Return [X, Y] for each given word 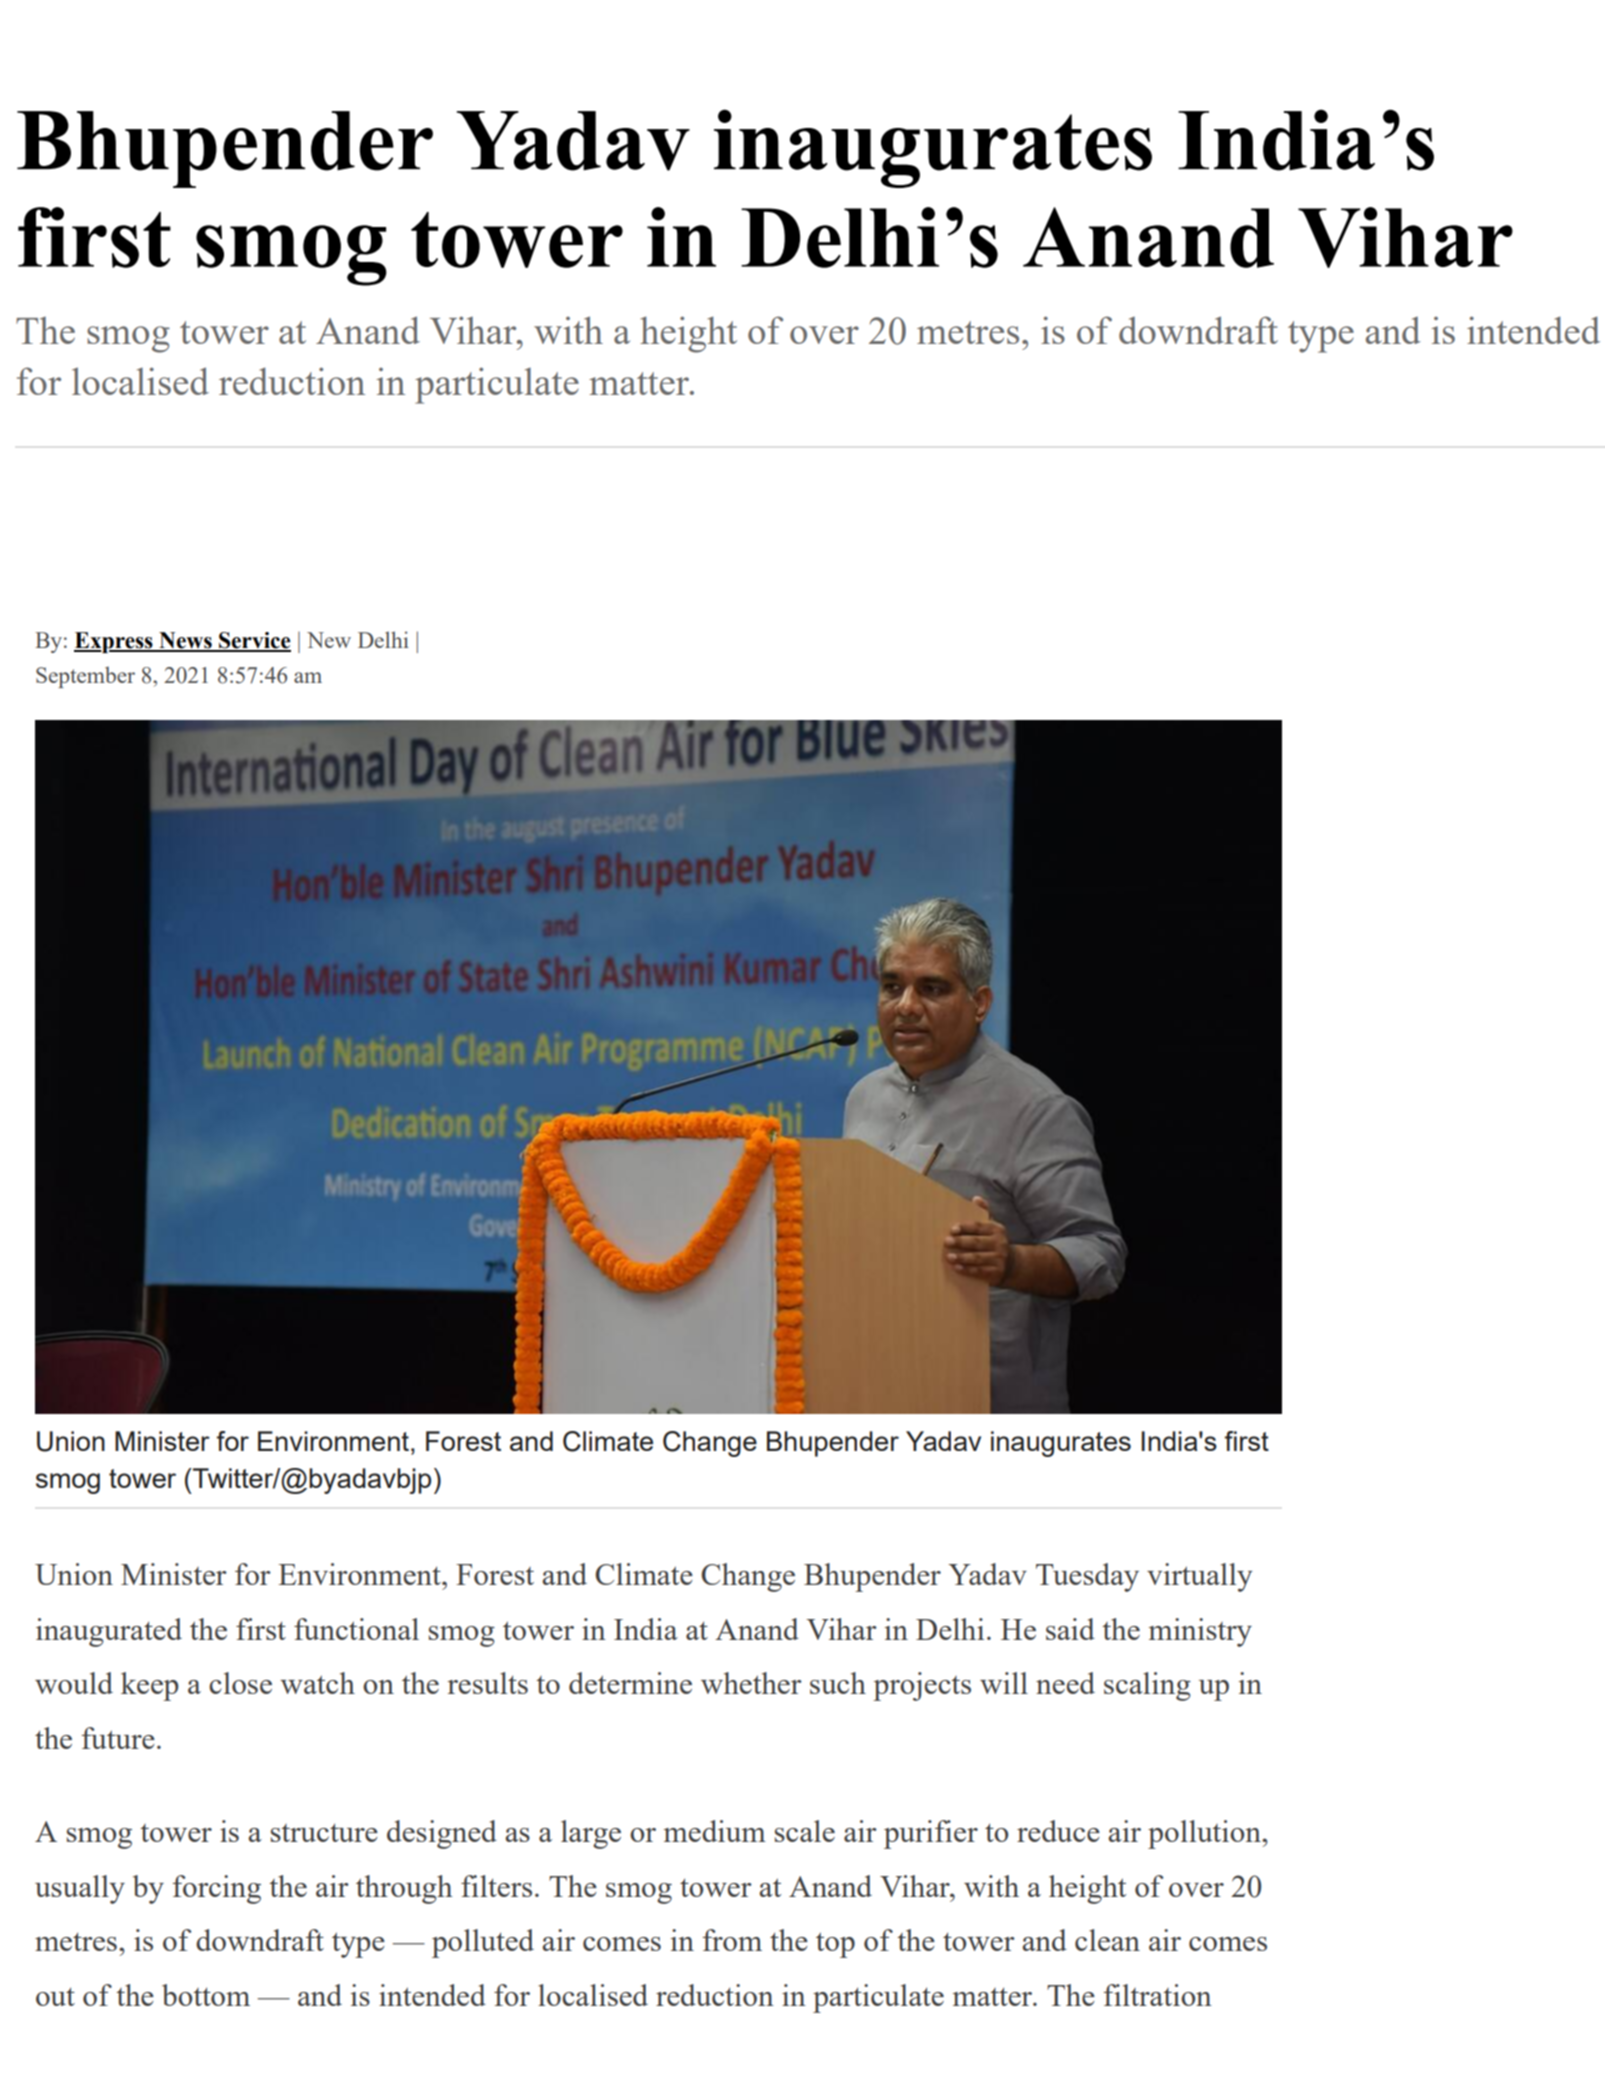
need [1065, 1683]
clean [1107, 1940]
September [85, 677]
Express [114, 642]
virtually [1200, 1577]
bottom [206, 1995]
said [1070, 1629]
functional [356, 1629]
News [185, 641]
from [732, 1940]
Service [254, 641]
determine [630, 1683]
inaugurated [109, 1632]
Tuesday [1087, 1577]
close [240, 1683]
